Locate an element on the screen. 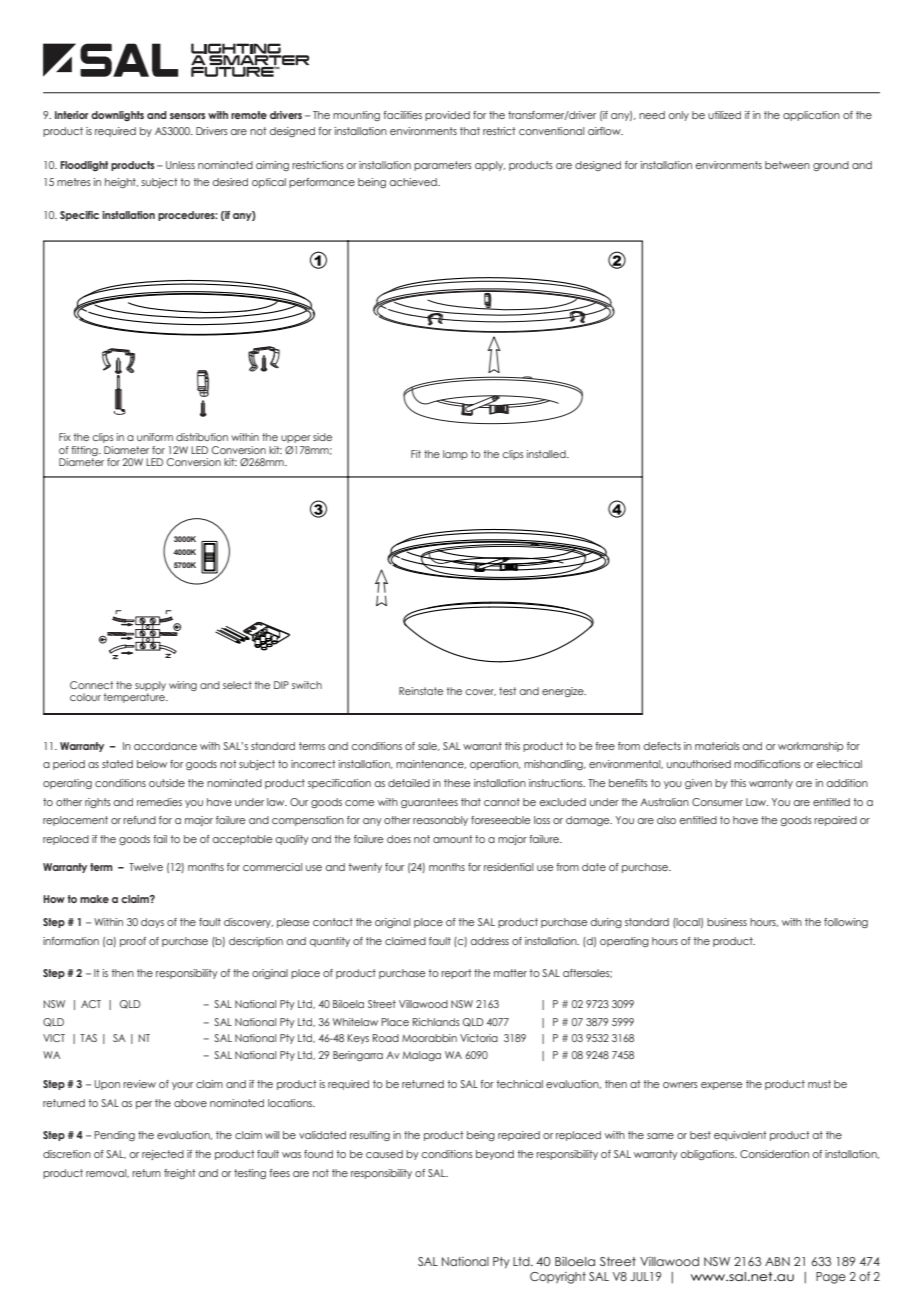 Image resolution: width=924 pixels, height=1308 pixels. ABN is located at coordinates (777, 1261).
